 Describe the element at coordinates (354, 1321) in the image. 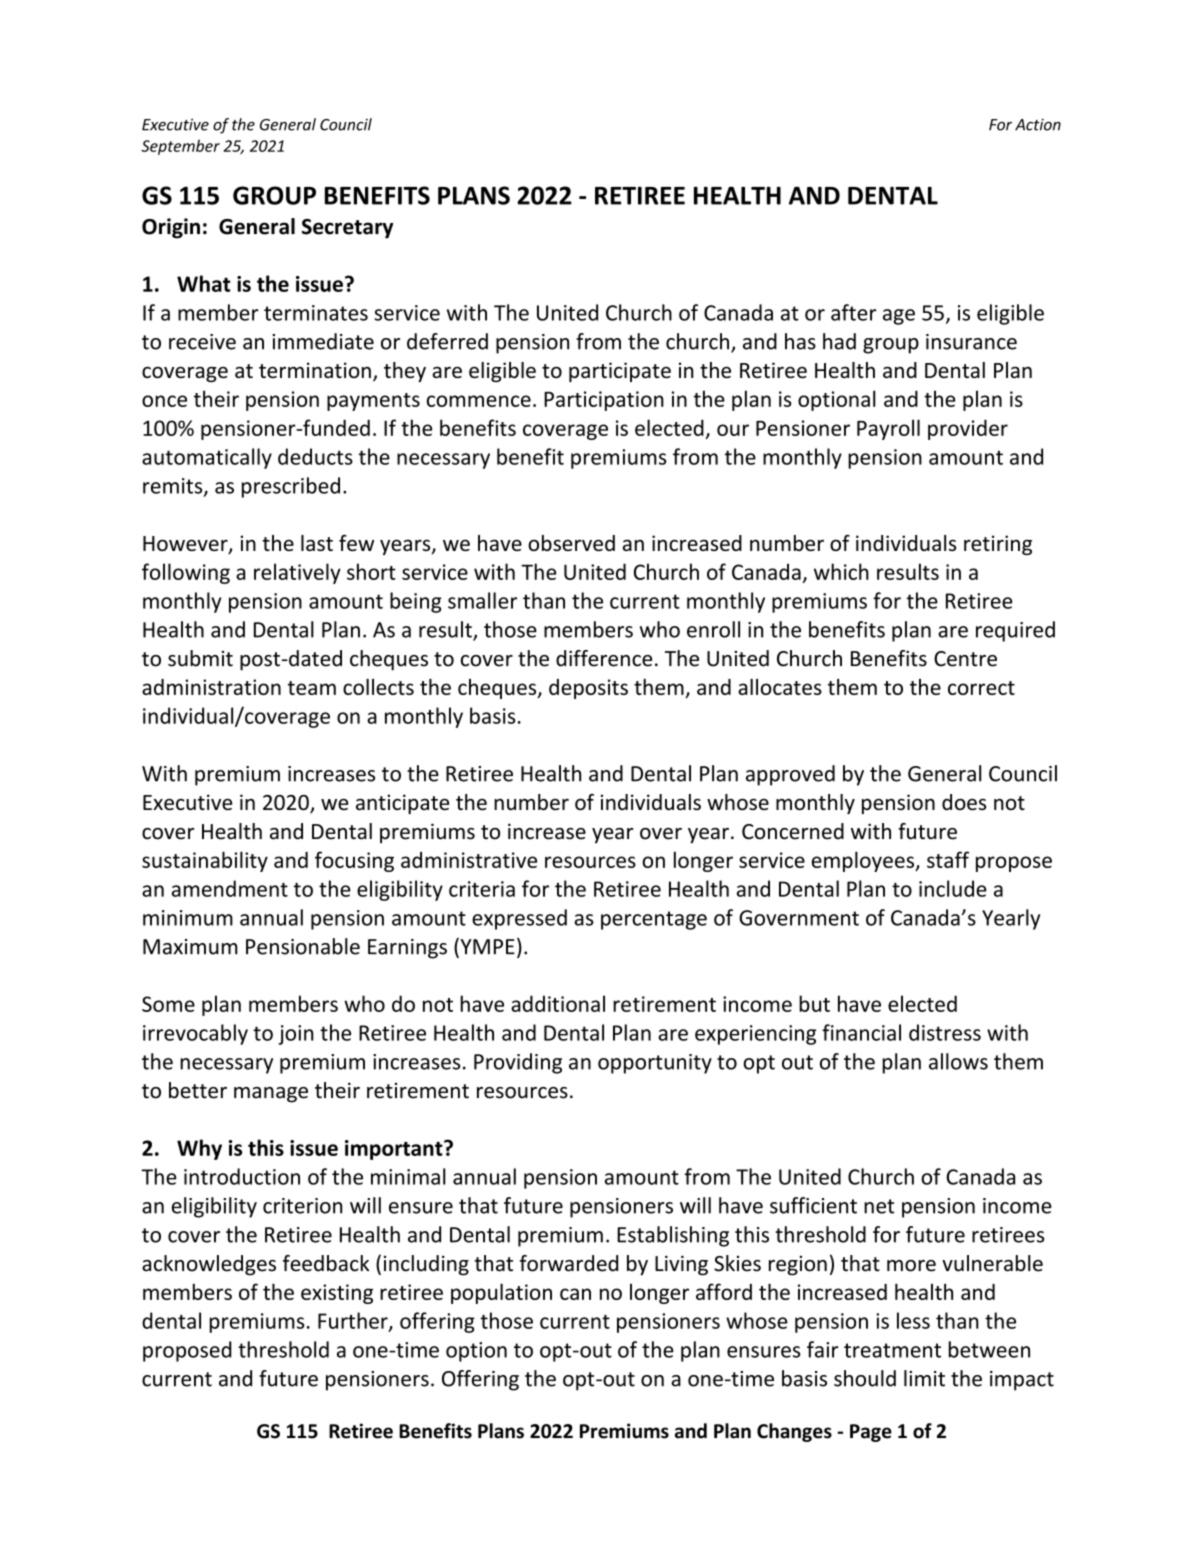

I see `Further` at that location.
